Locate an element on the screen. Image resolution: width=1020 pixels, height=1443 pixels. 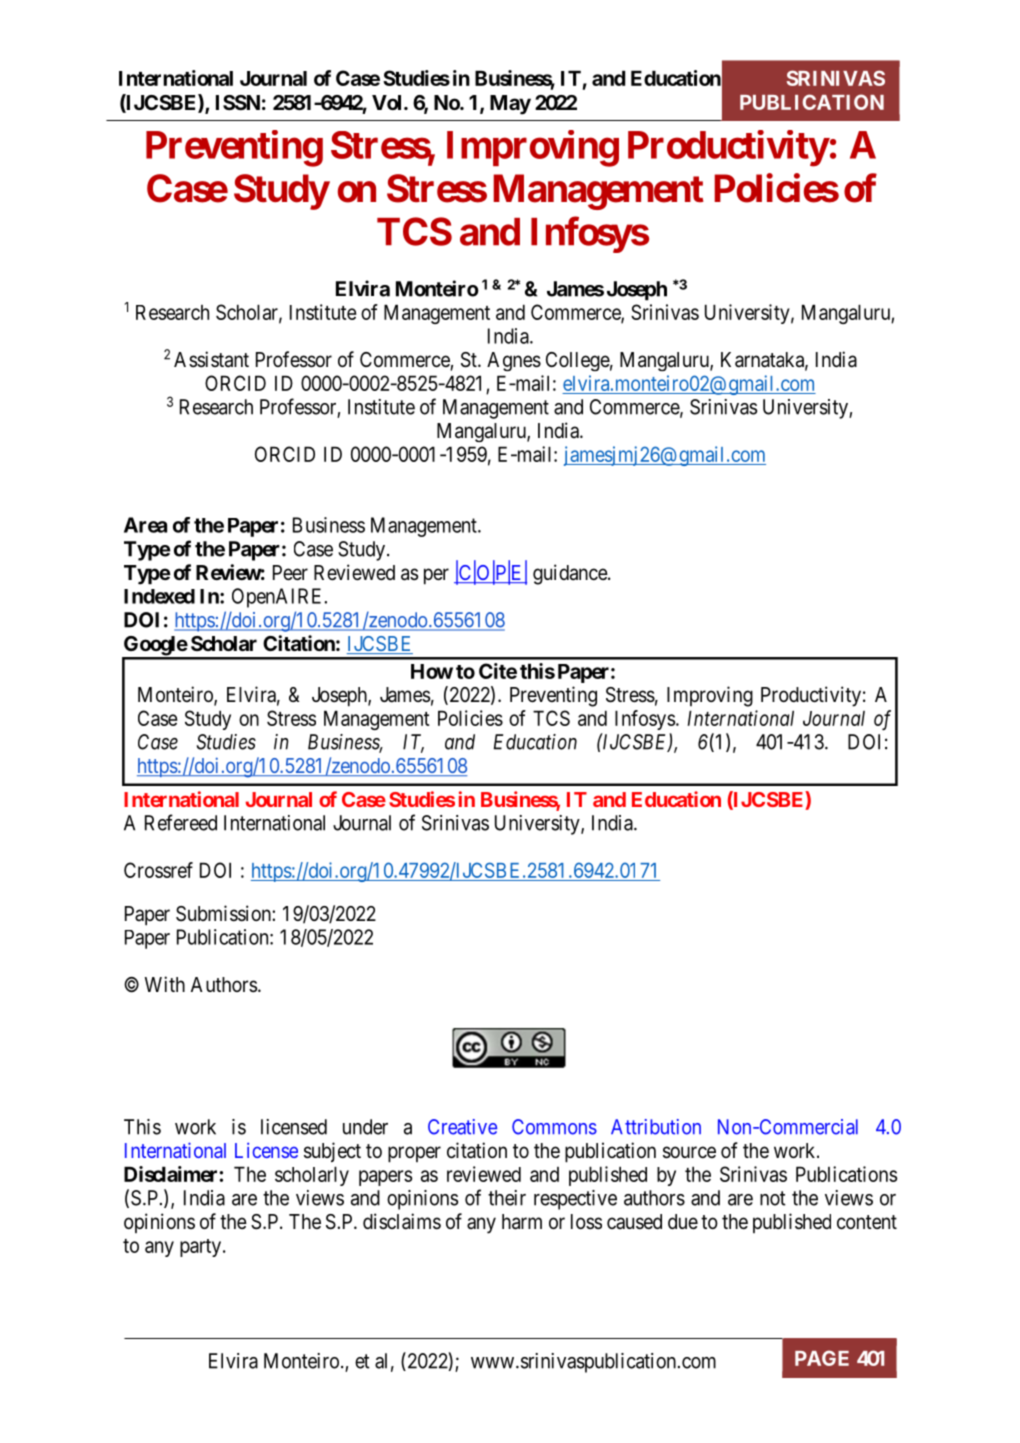
guidance is located at coordinates (571, 574).
